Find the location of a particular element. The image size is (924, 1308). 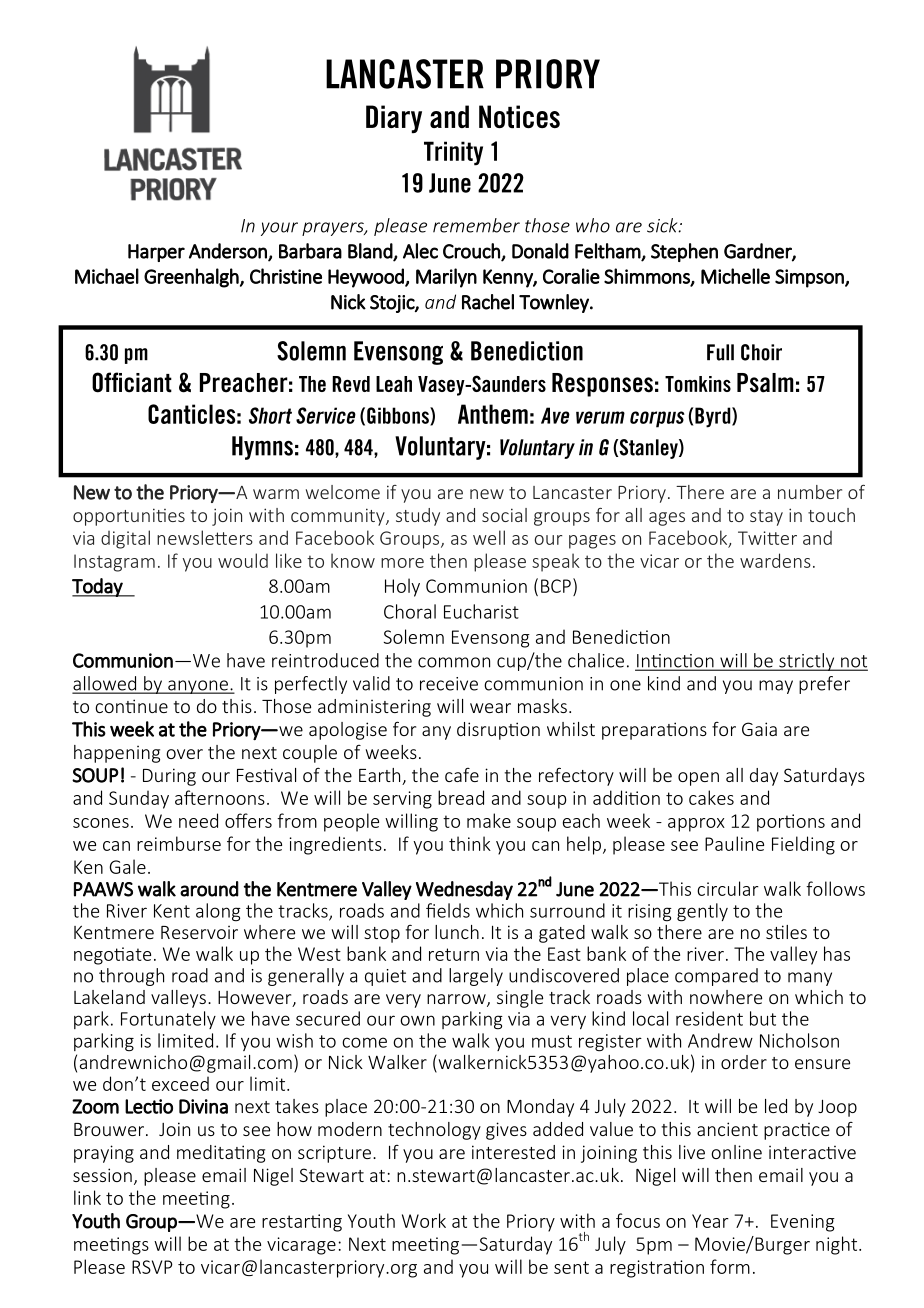

stiles is located at coordinates (786, 932).
